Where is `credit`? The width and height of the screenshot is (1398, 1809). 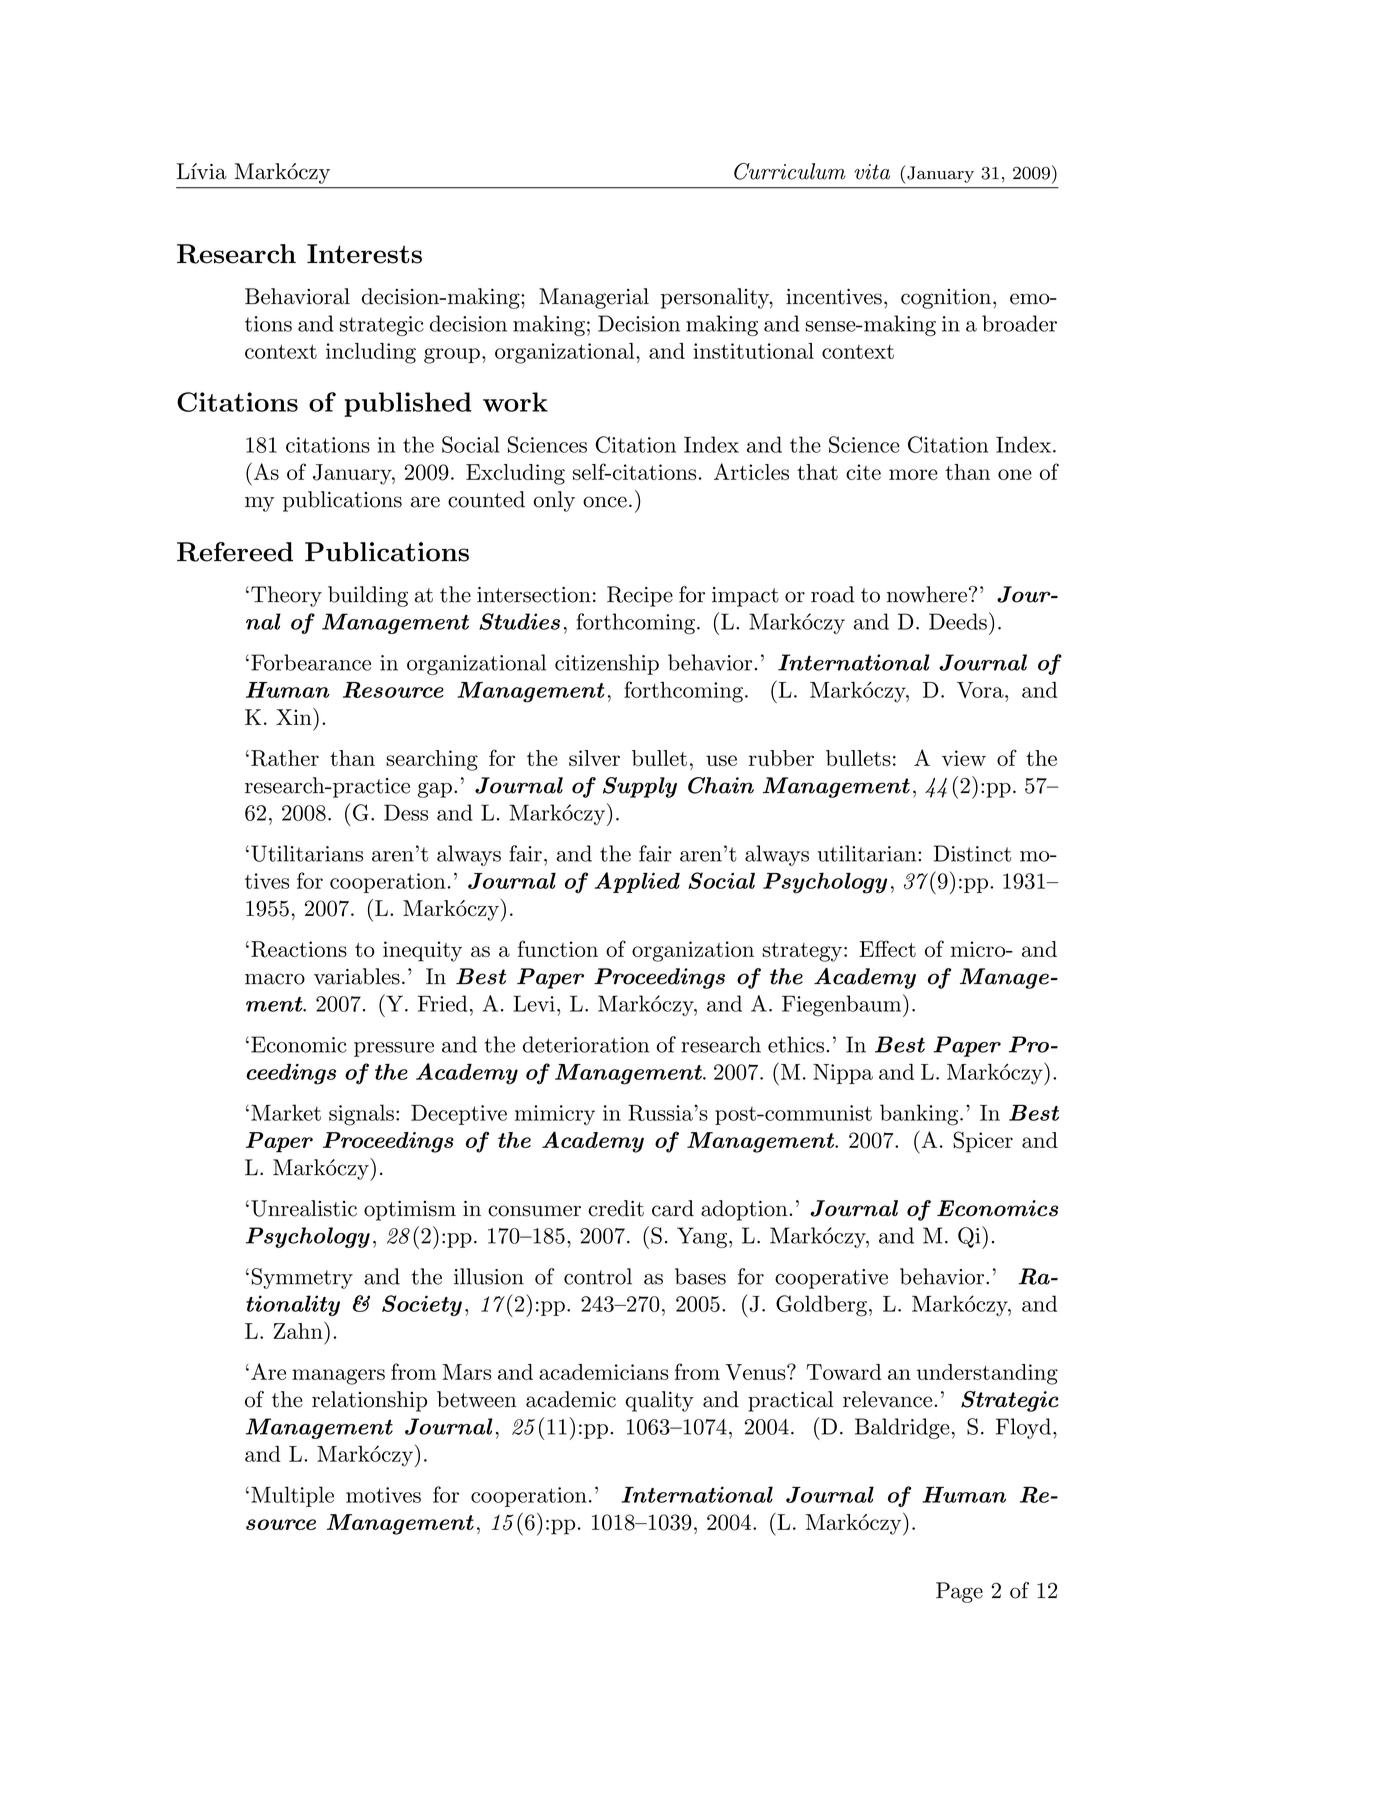
credit is located at coordinates (616, 1208).
